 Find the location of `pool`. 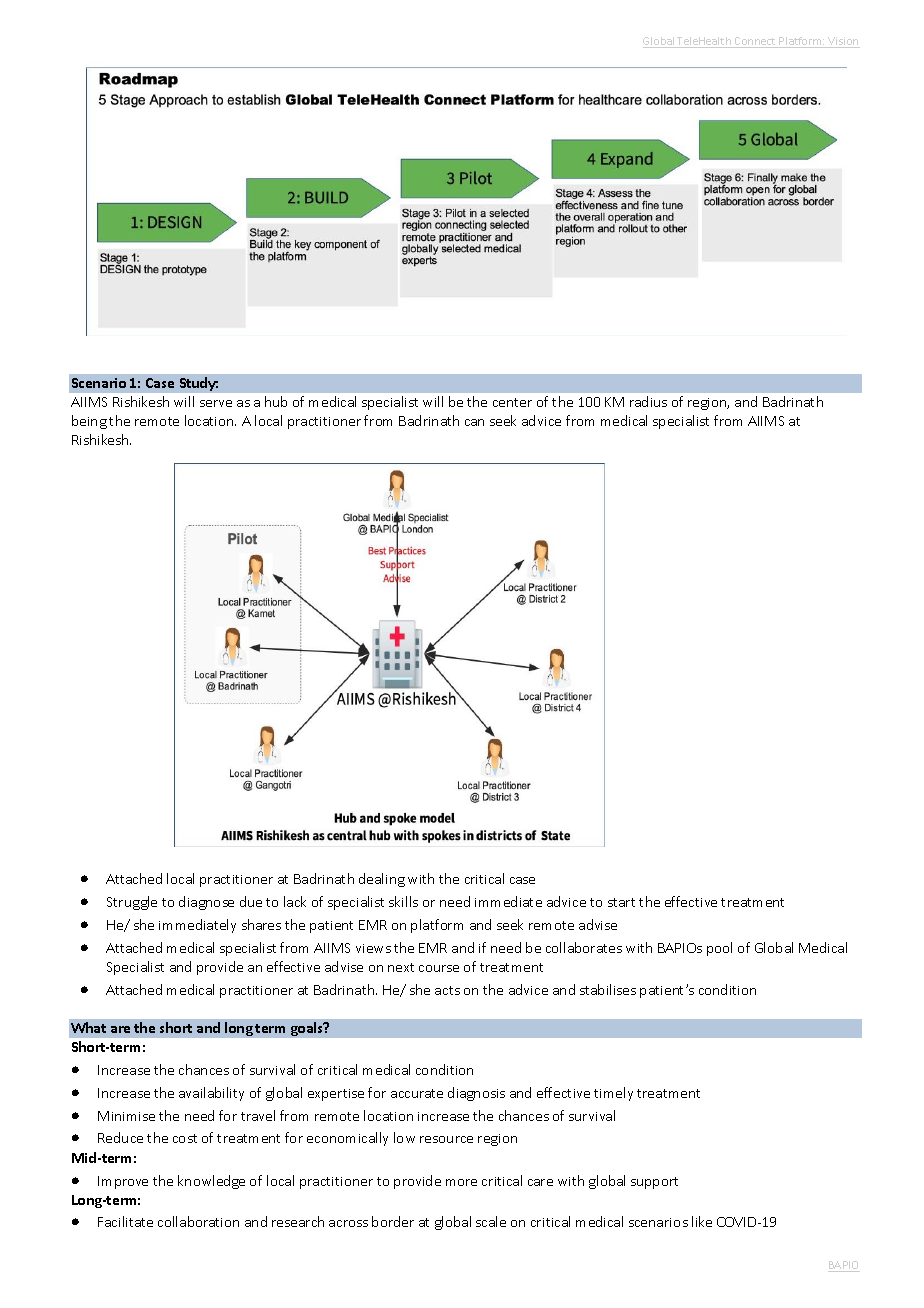

pool is located at coordinates (719, 949).
